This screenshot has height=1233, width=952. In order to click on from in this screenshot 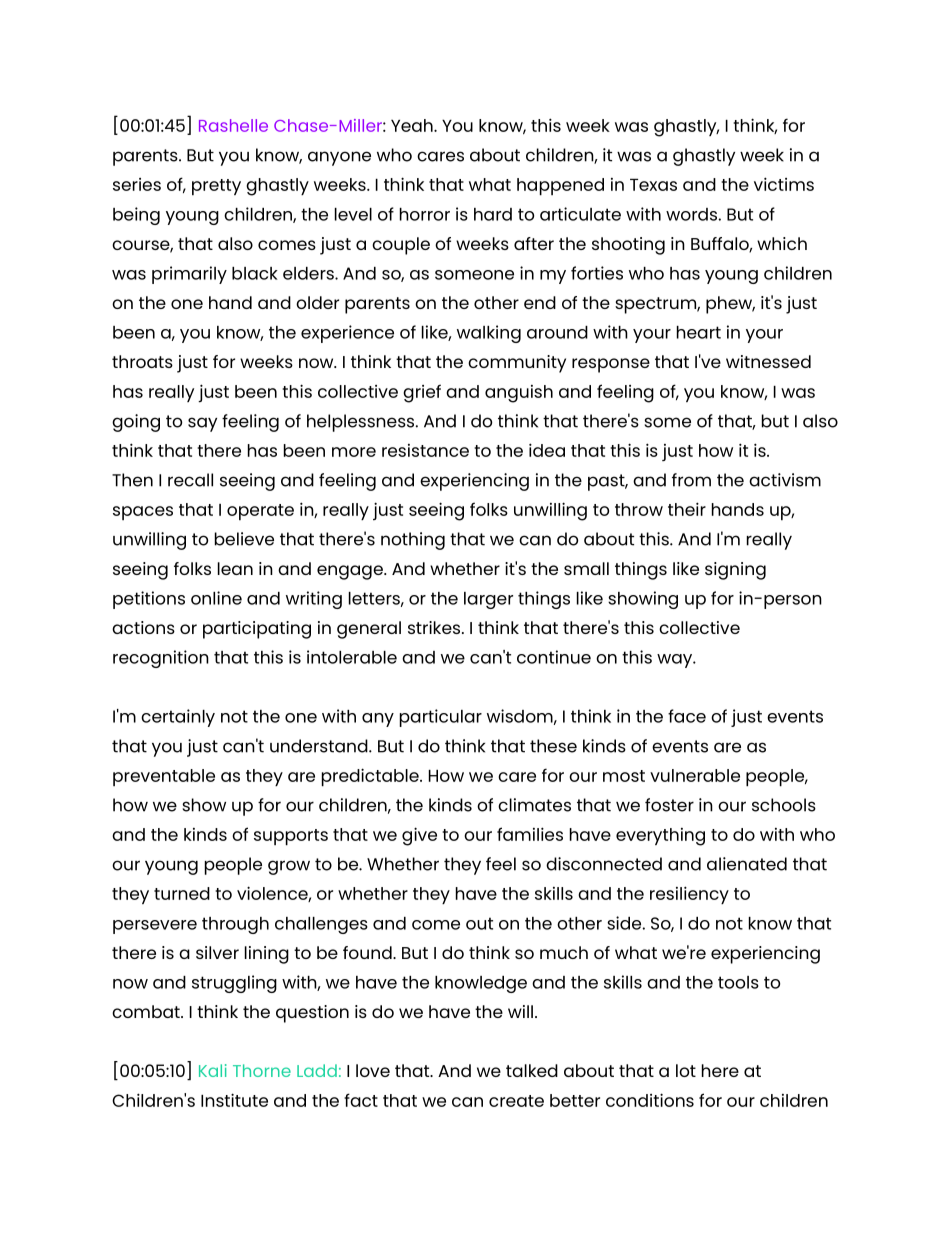, I will do `click(691, 480)`.
